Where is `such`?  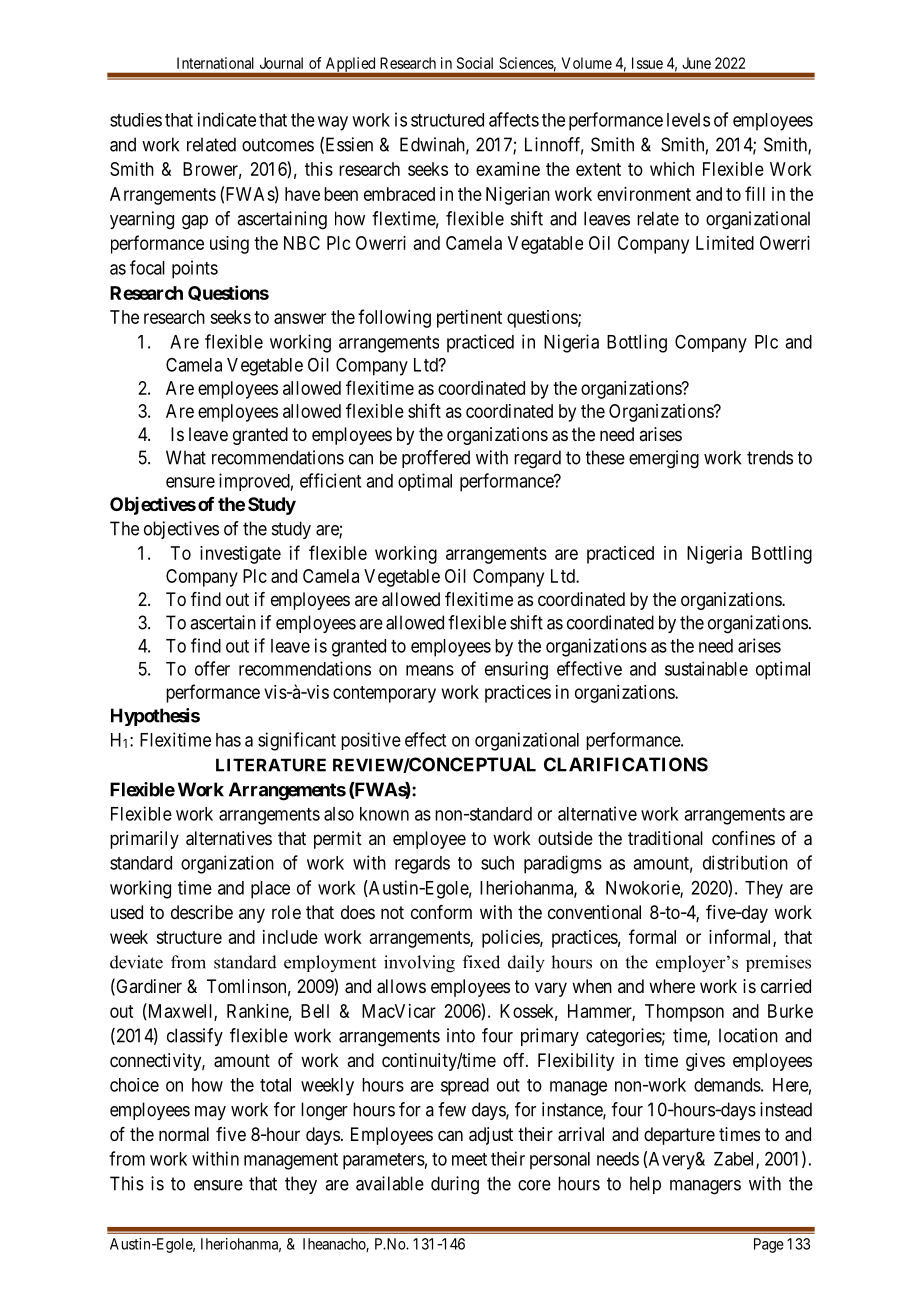
such is located at coordinates (497, 863).
